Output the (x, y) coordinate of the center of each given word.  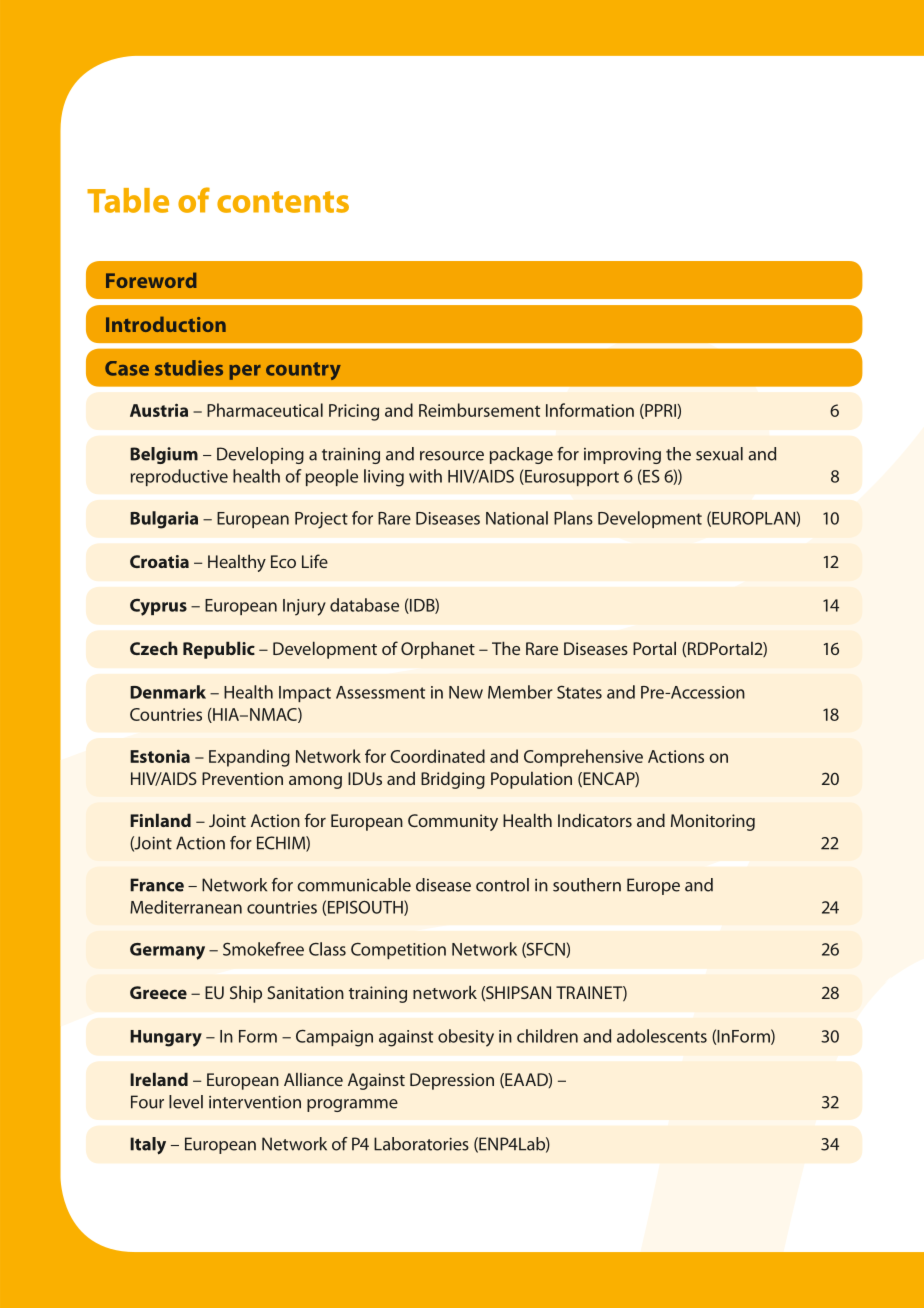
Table (128, 200)
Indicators (595, 820)
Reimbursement (479, 410)
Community (453, 822)
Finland (160, 820)
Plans (573, 518)
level (186, 1102)
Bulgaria (164, 520)
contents (283, 202)
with (425, 476)
